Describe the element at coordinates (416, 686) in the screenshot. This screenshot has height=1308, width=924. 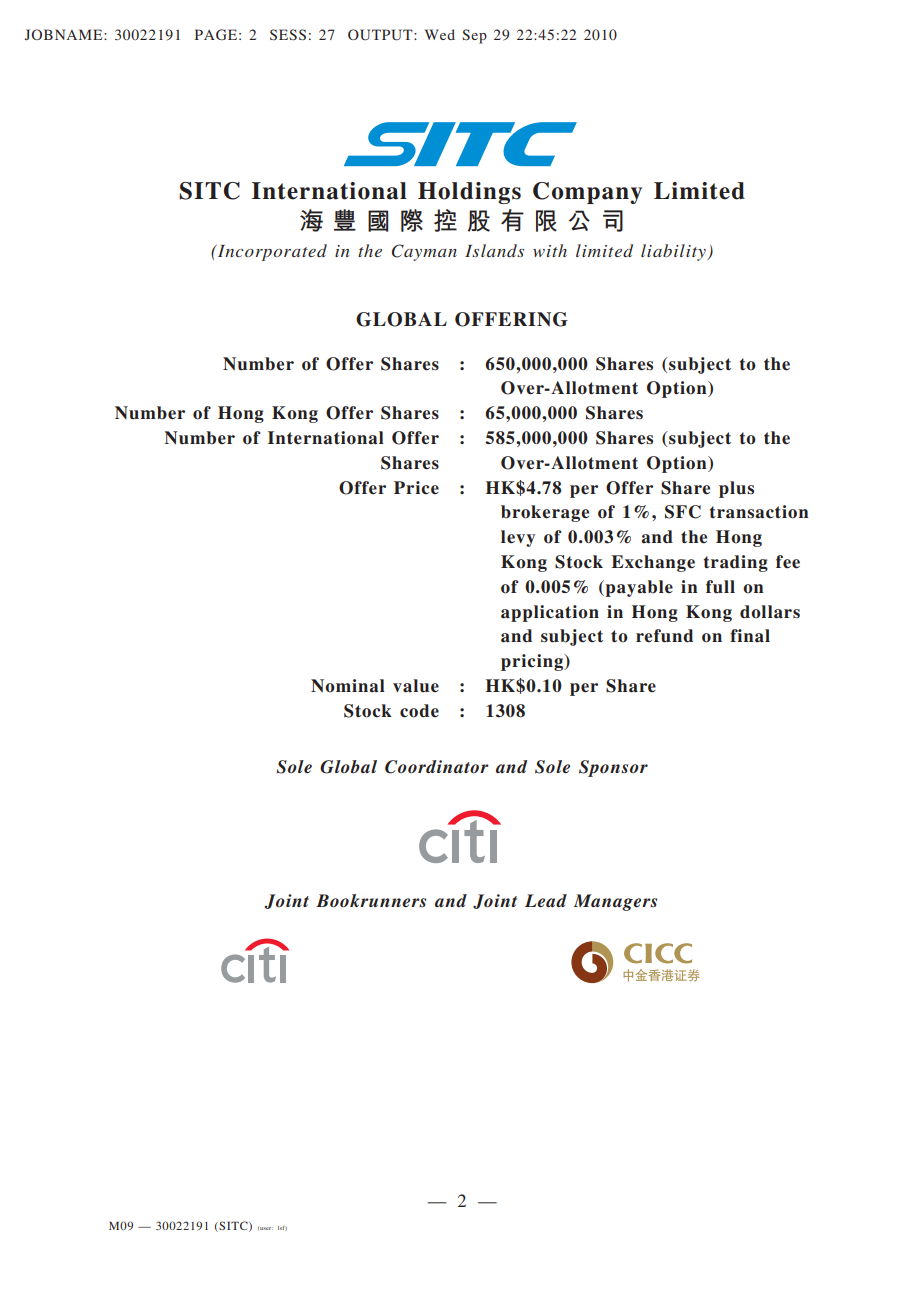
I see `value` at that location.
